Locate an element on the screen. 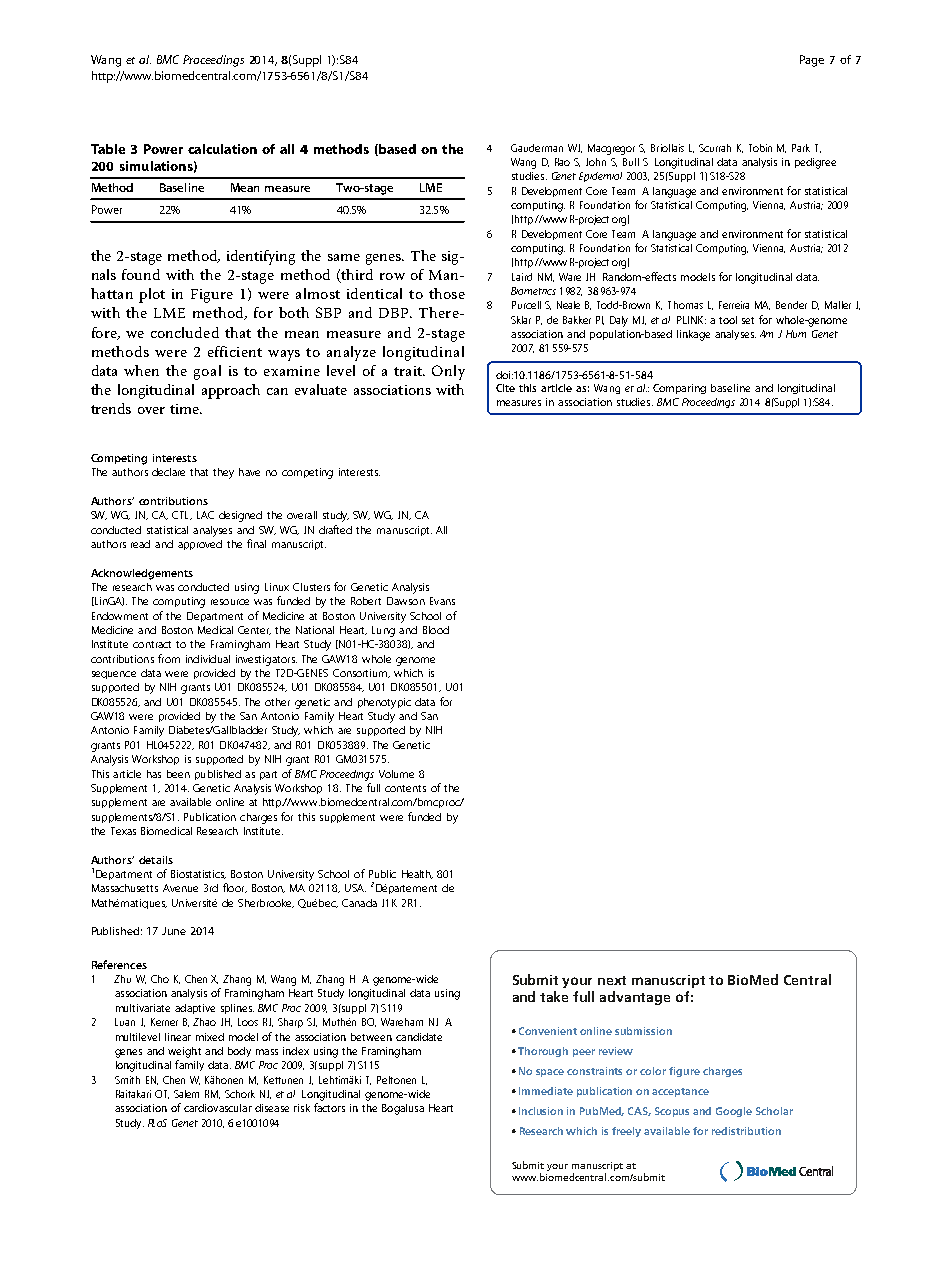 This screenshot has width=952, height=1270. Google is located at coordinates (734, 1112).
